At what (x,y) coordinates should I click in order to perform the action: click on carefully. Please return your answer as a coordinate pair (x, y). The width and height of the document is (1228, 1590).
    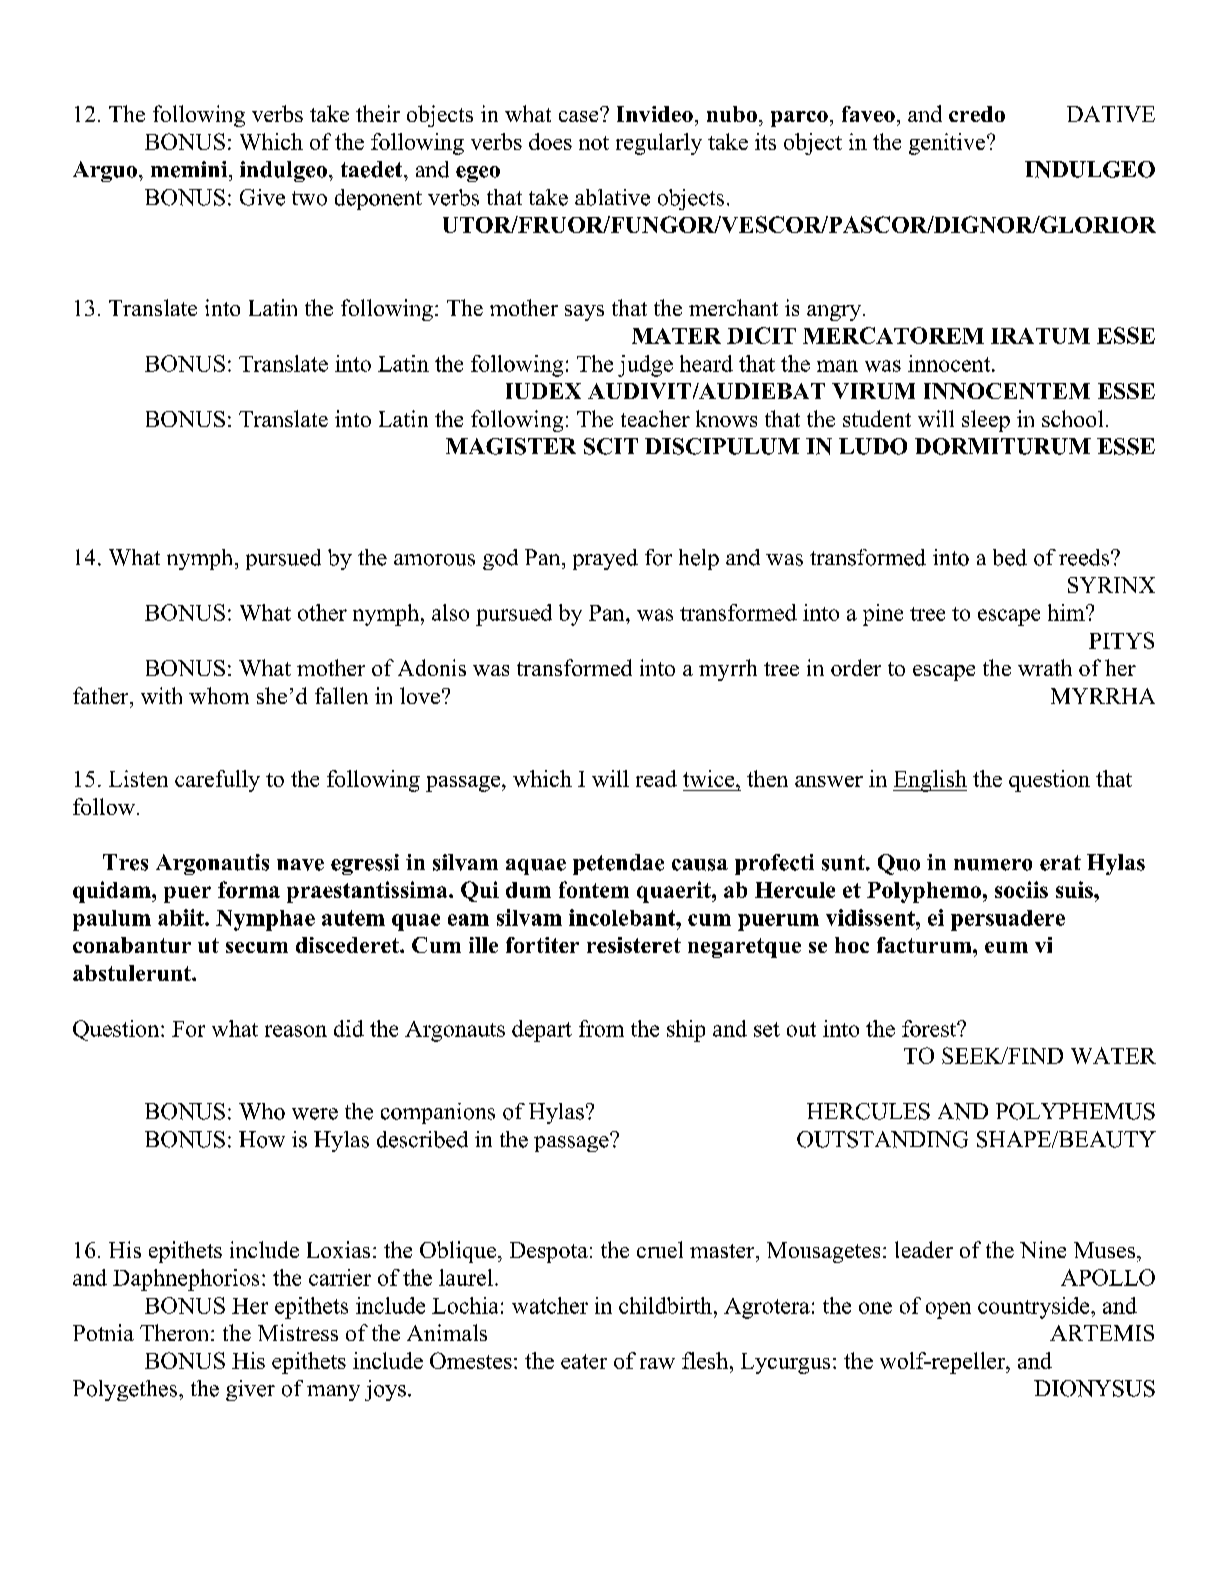
    Looking at the image, I should click on (217, 781).
